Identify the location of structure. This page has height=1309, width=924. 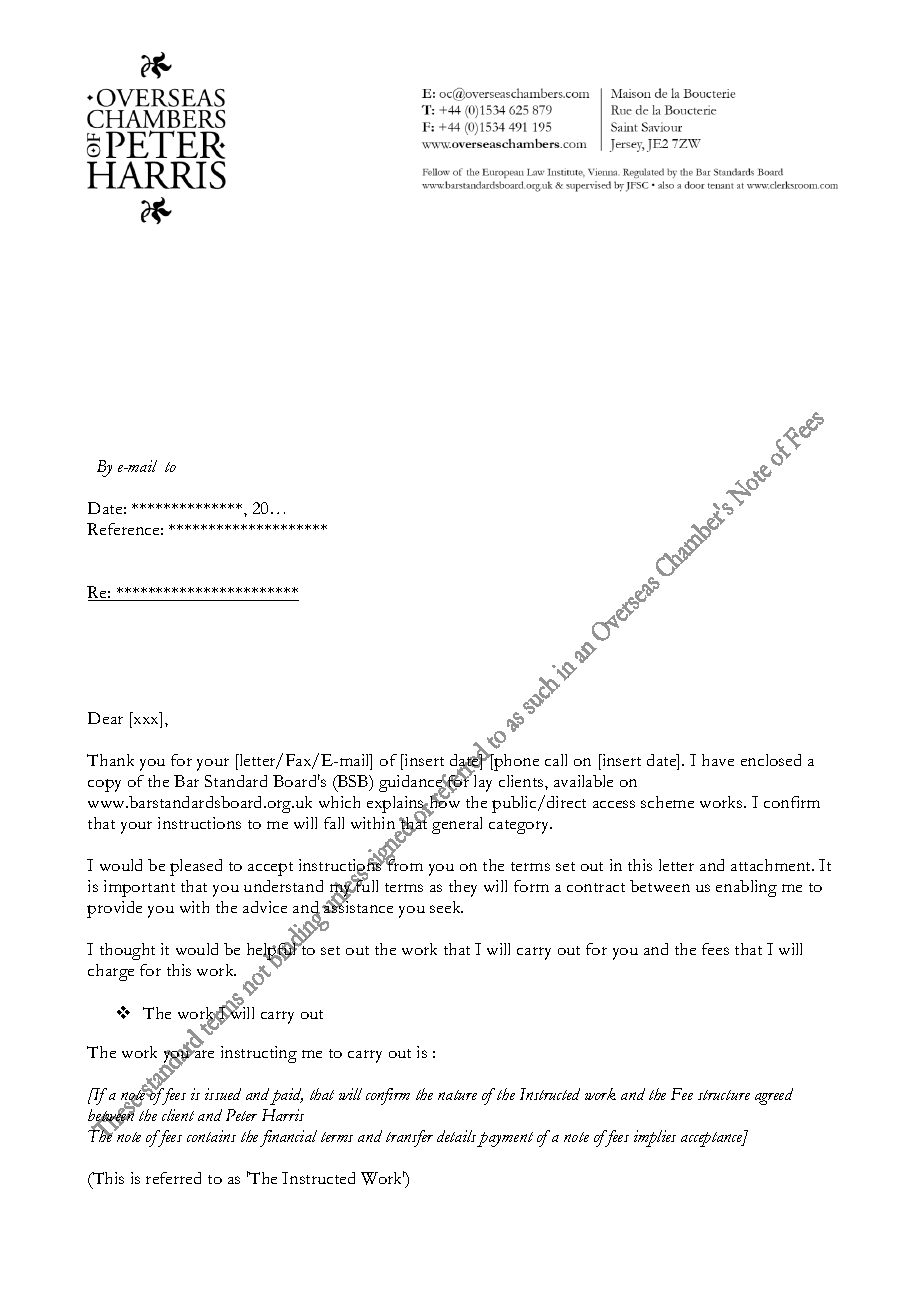
(724, 1095).
